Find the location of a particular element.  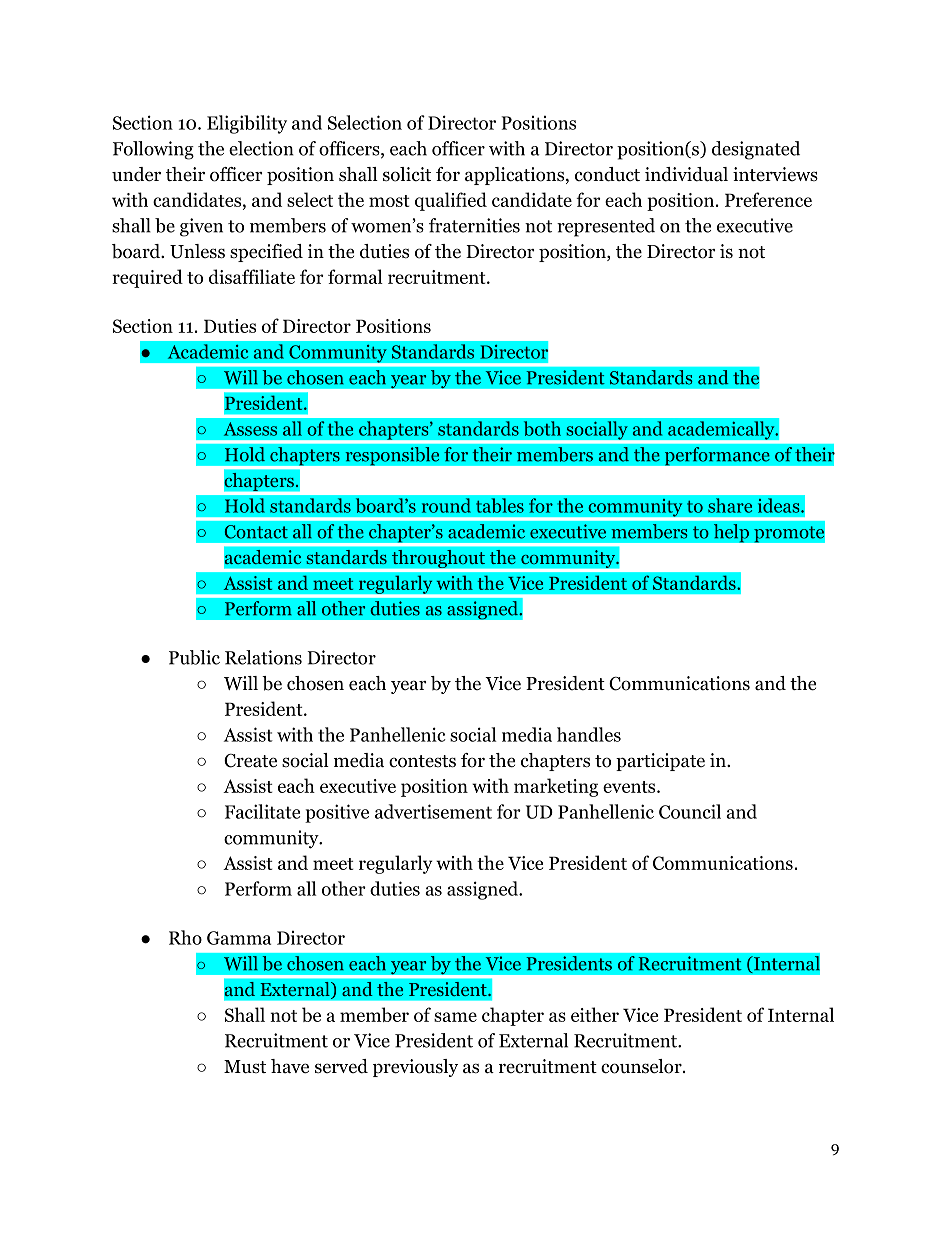

share is located at coordinates (730, 505).
